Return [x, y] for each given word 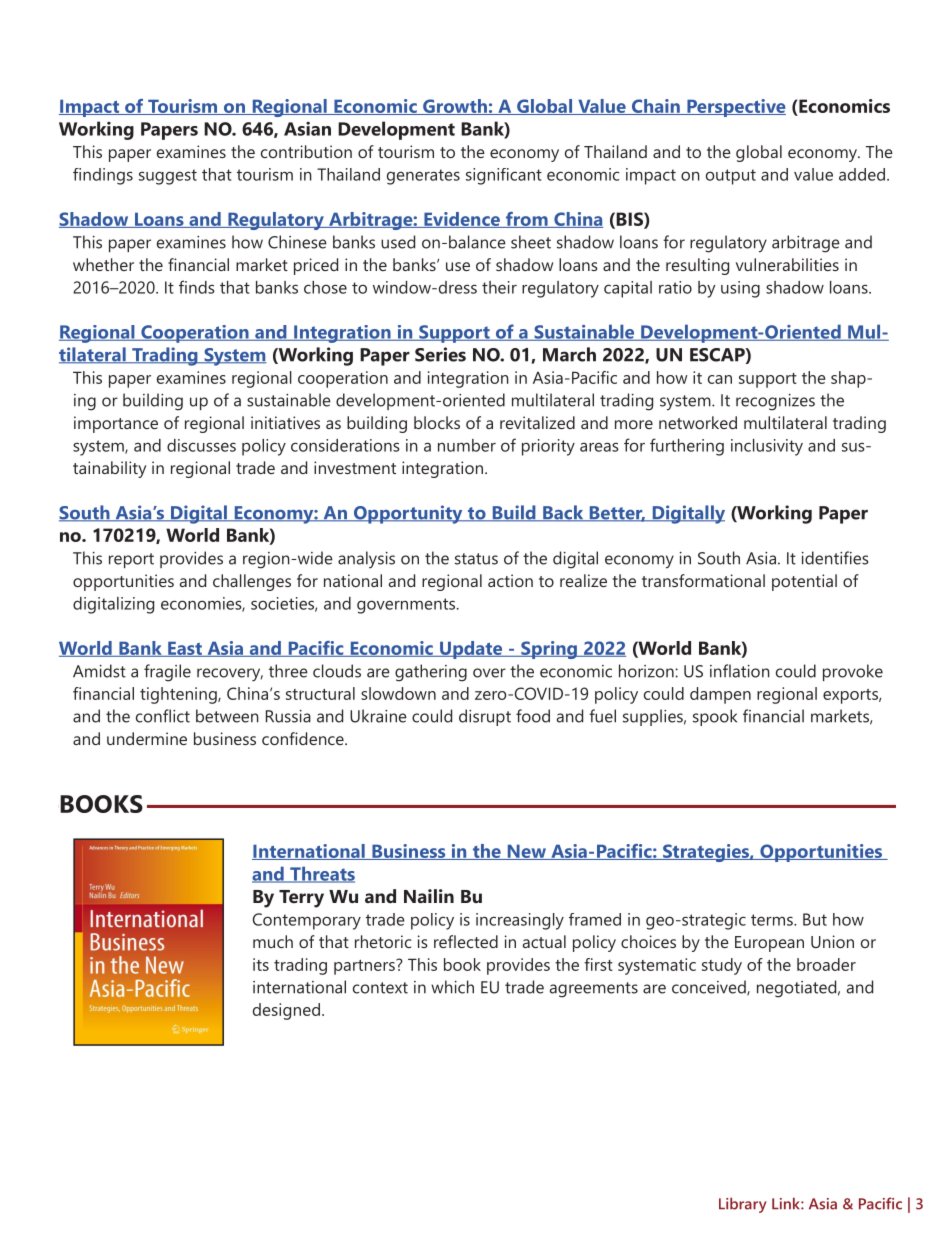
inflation [740, 671]
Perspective [735, 108]
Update [471, 650]
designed [286, 1011]
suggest [168, 177]
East [185, 649]
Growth [455, 107]
